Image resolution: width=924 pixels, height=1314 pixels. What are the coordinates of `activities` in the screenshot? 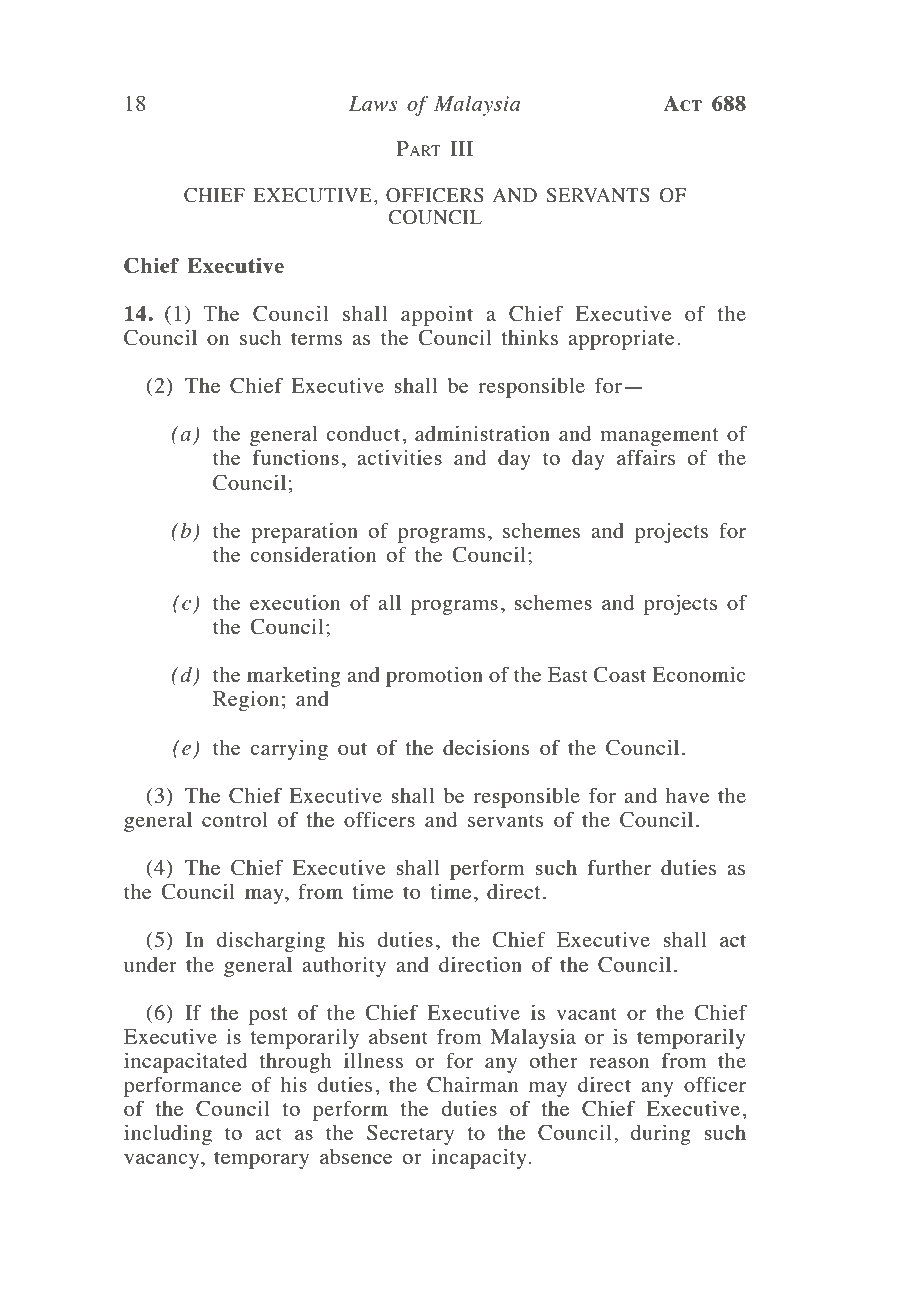 It's located at (399, 457).
